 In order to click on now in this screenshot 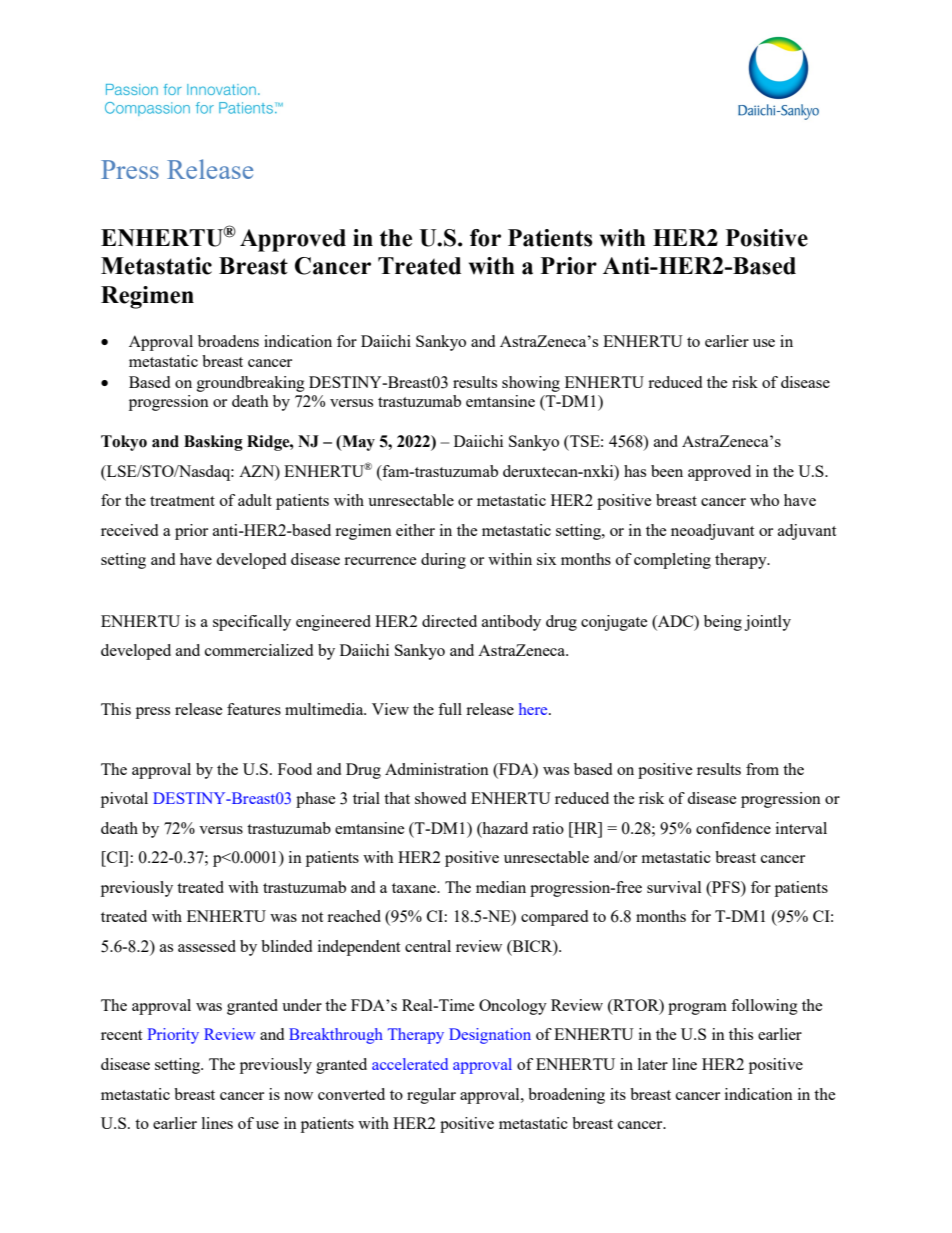, I will do `click(298, 1096)`.
